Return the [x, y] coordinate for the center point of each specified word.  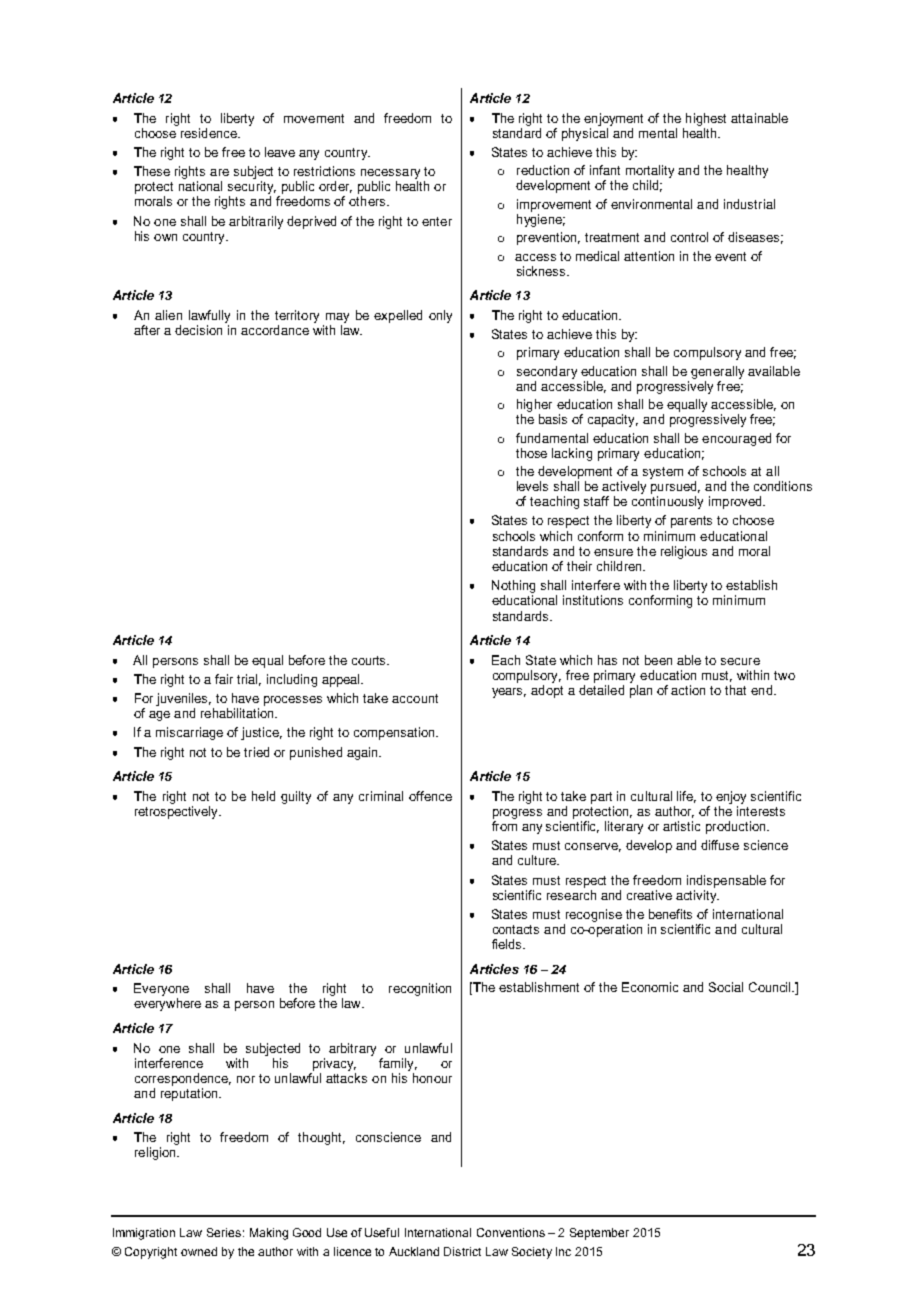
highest [706, 119]
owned [199, 1251]
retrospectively [178, 812]
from [504, 826]
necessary [390, 174]
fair [224, 679]
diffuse [720, 845]
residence [210, 133]
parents [691, 522]
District [462, 1251]
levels [532, 486]
